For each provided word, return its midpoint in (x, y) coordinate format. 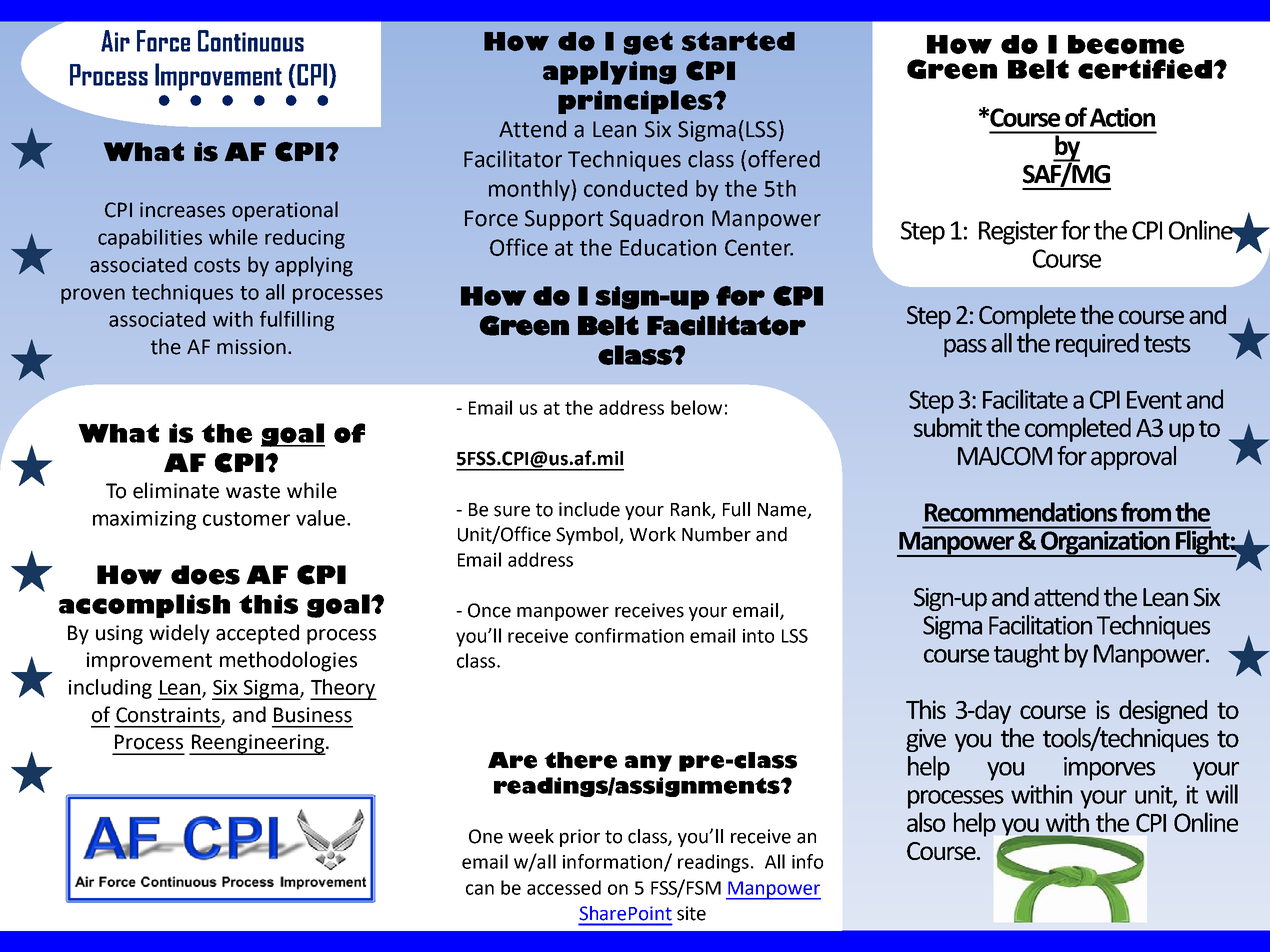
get (648, 43)
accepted (257, 634)
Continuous (251, 41)
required (1097, 345)
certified (1146, 69)
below (696, 407)
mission (251, 347)
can (480, 889)
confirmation (629, 635)
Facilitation (1040, 625)
